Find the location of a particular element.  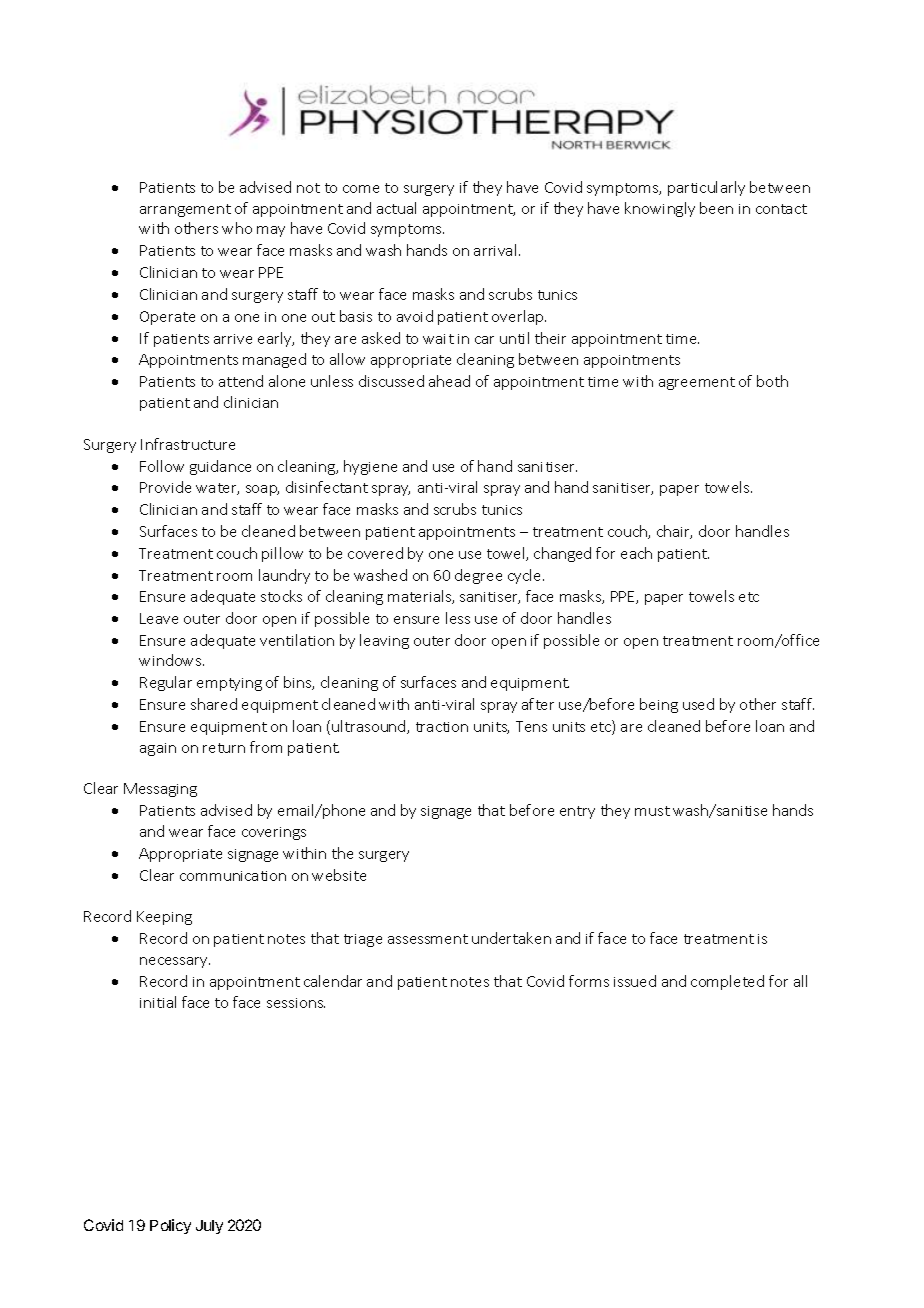

who is located at coordinates (237, 228).
